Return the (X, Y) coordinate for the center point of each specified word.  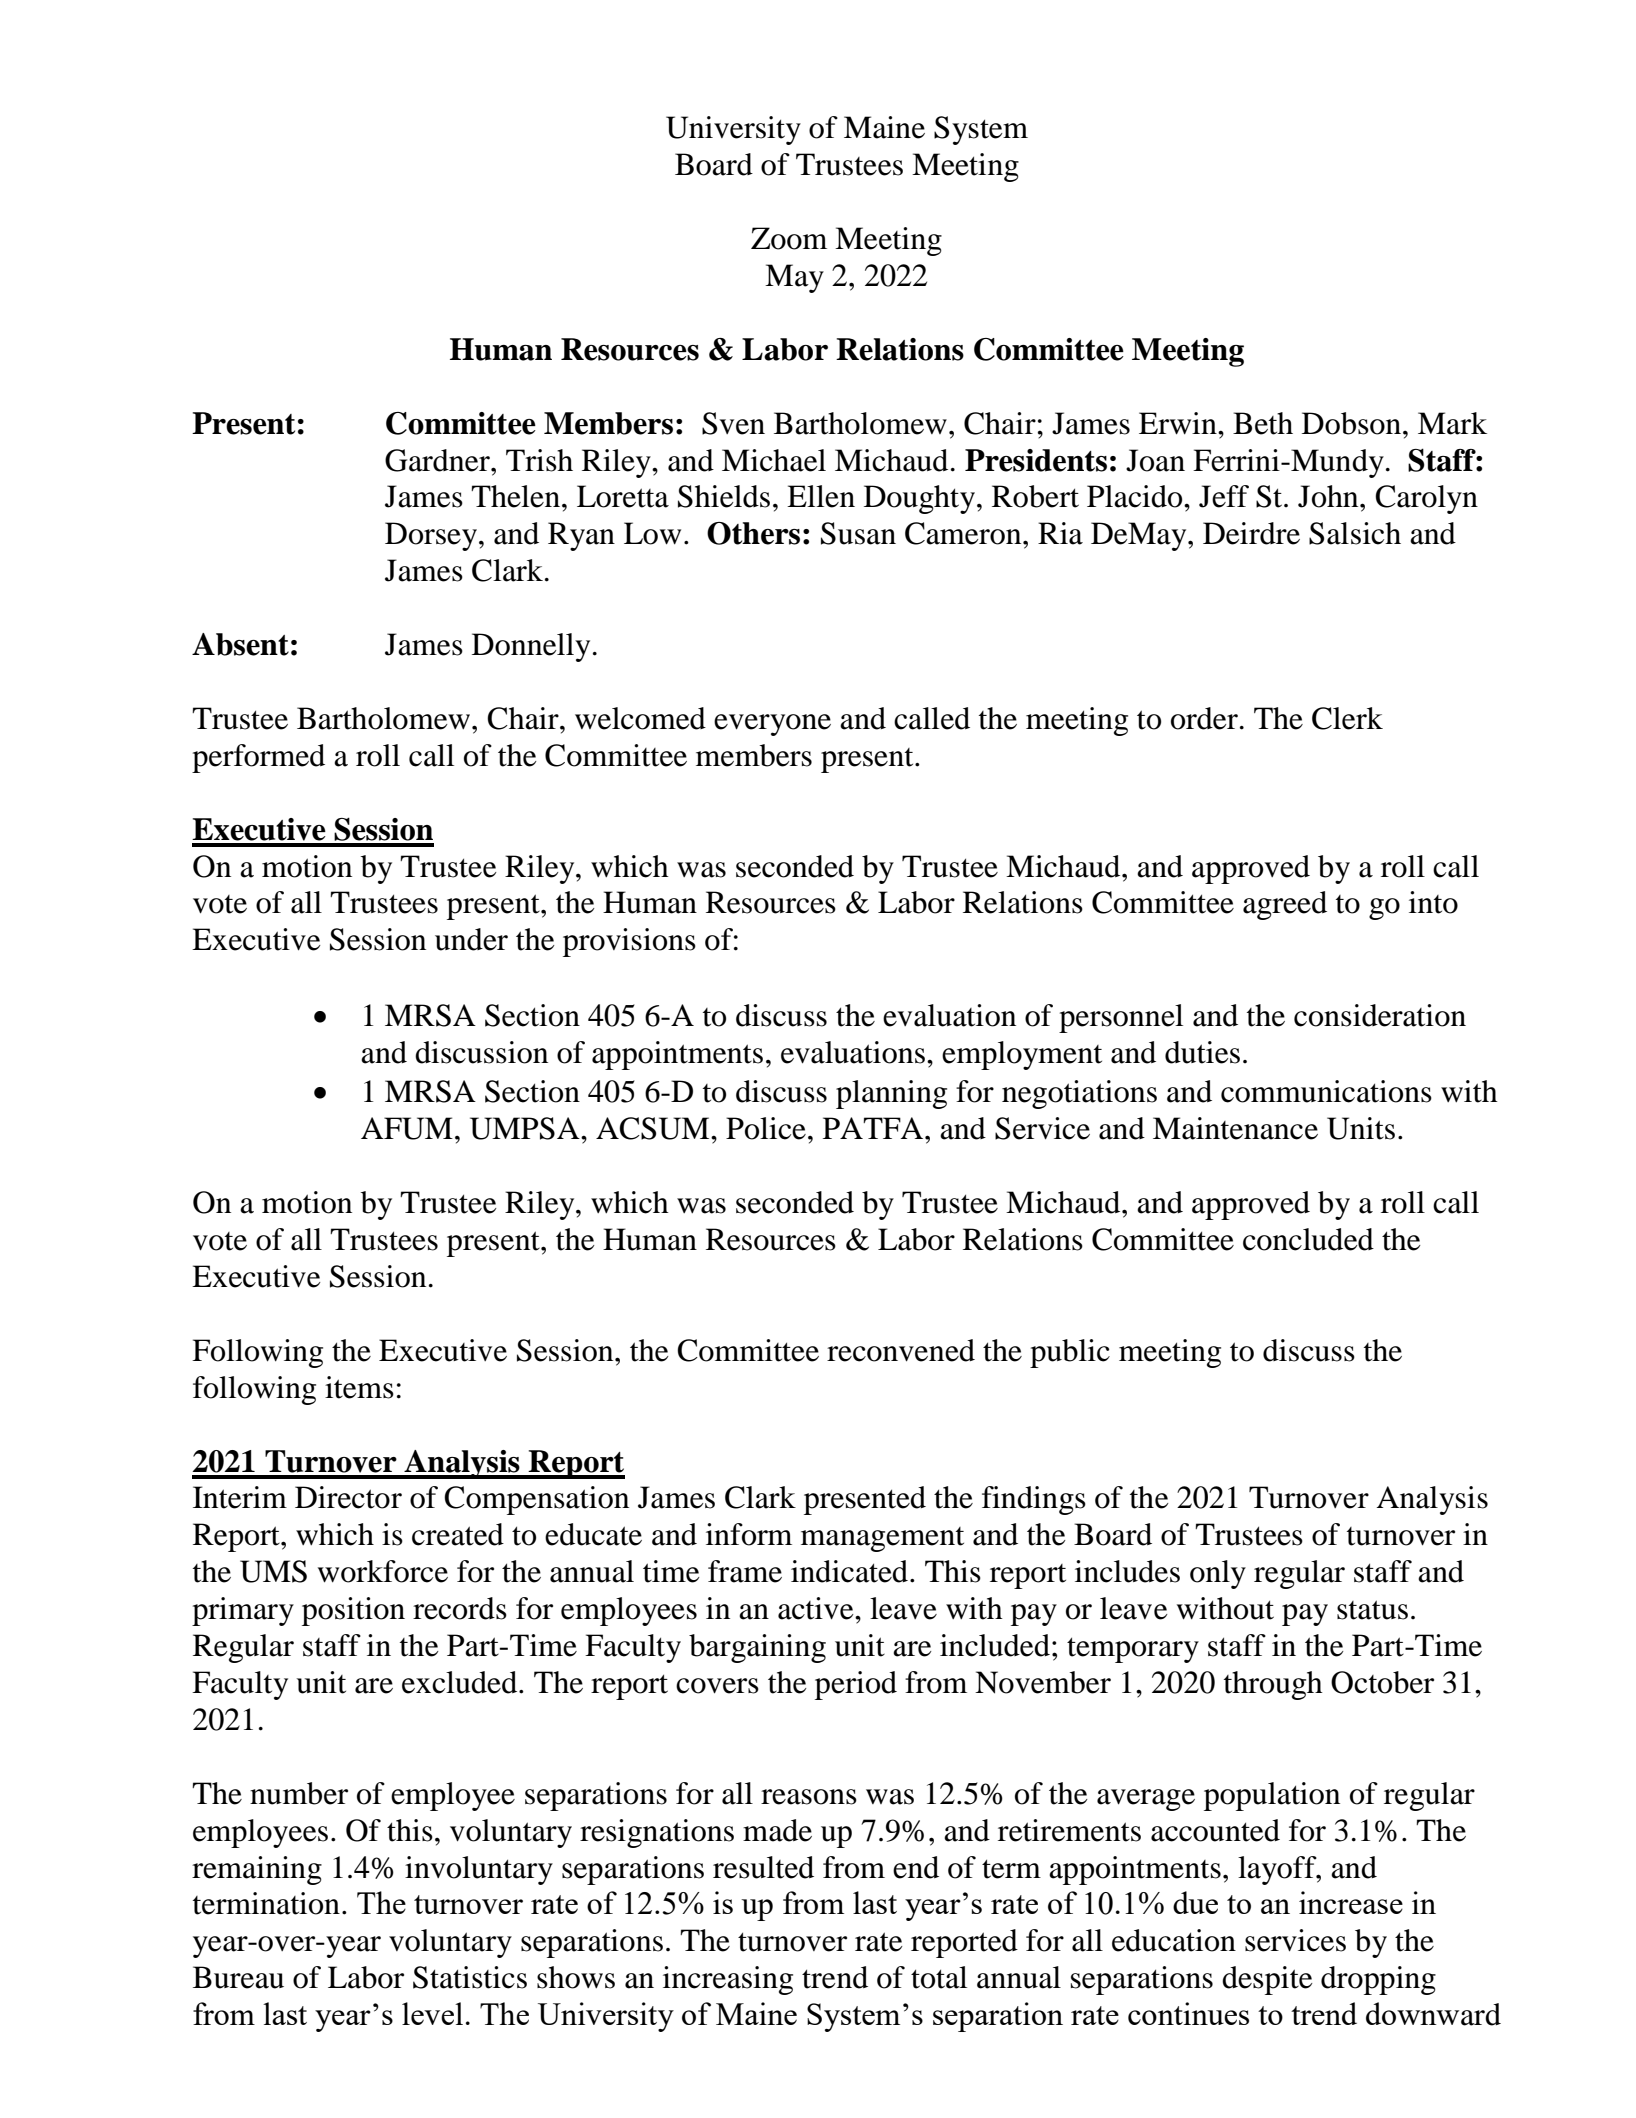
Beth (1263, 423)
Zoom (789, 238)
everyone (772, 725)
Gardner (438, 460)
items (359, 1387)
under (471, 939)
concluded (1308, 1239)
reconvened (901, 1350)
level (432, 2013)
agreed (1285, 905)
